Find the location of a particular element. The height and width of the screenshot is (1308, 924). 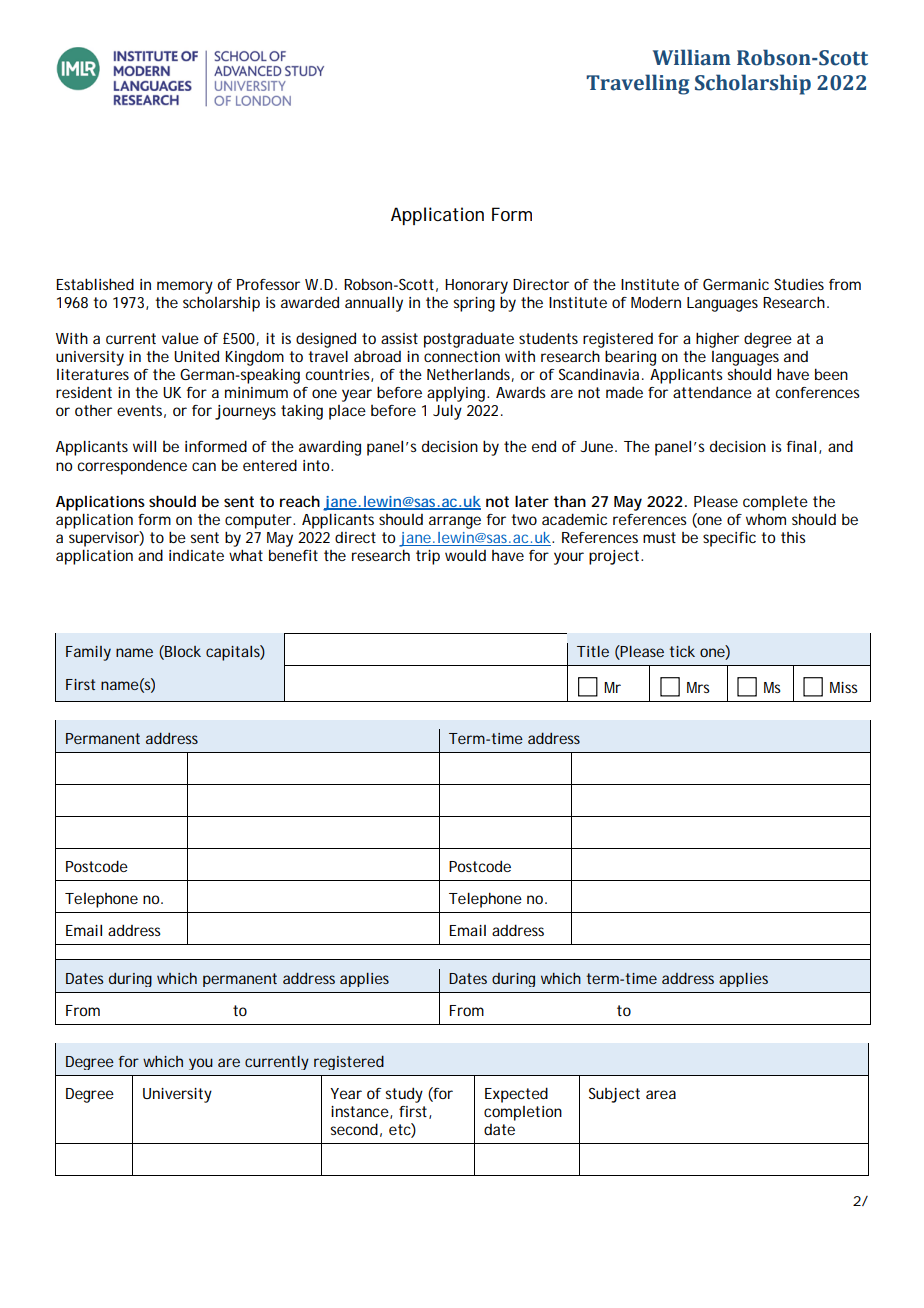

Family is located at coordinates (88, 653).
